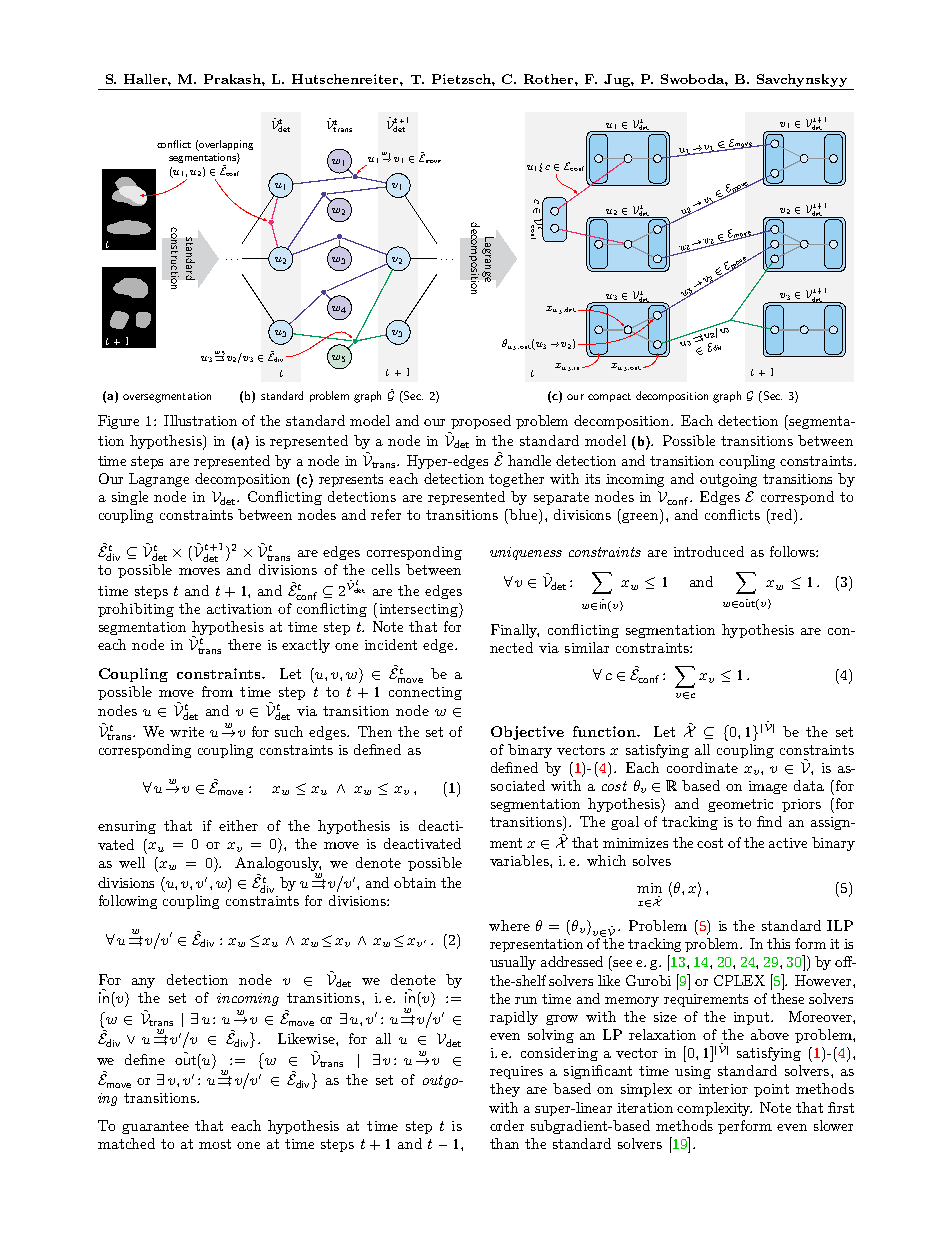 Image resolution: width=952 pixels, height=1233 pixels. Describe the element at coordinates (515, 631) in the page. I see `Finally` at that location.
